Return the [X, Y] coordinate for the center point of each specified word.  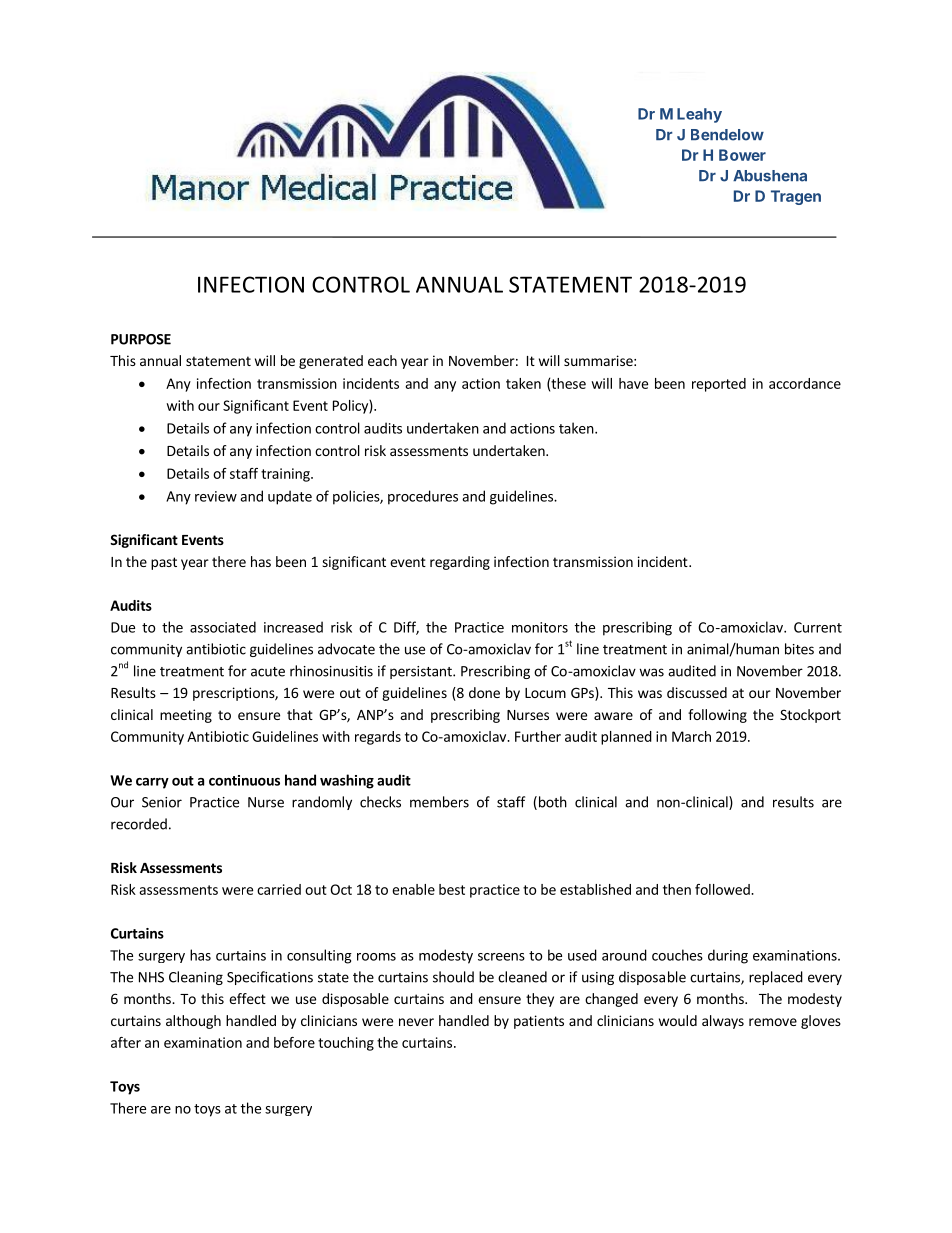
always [723, 1022]
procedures [423, 497]
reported [719, 385]
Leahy [699, 115]
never [416, 1022]
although [193, 1022]
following [717, 716]
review [216, 496]
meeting [186, 716]
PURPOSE [141, 339]
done [484, 692]
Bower [742, 155]
